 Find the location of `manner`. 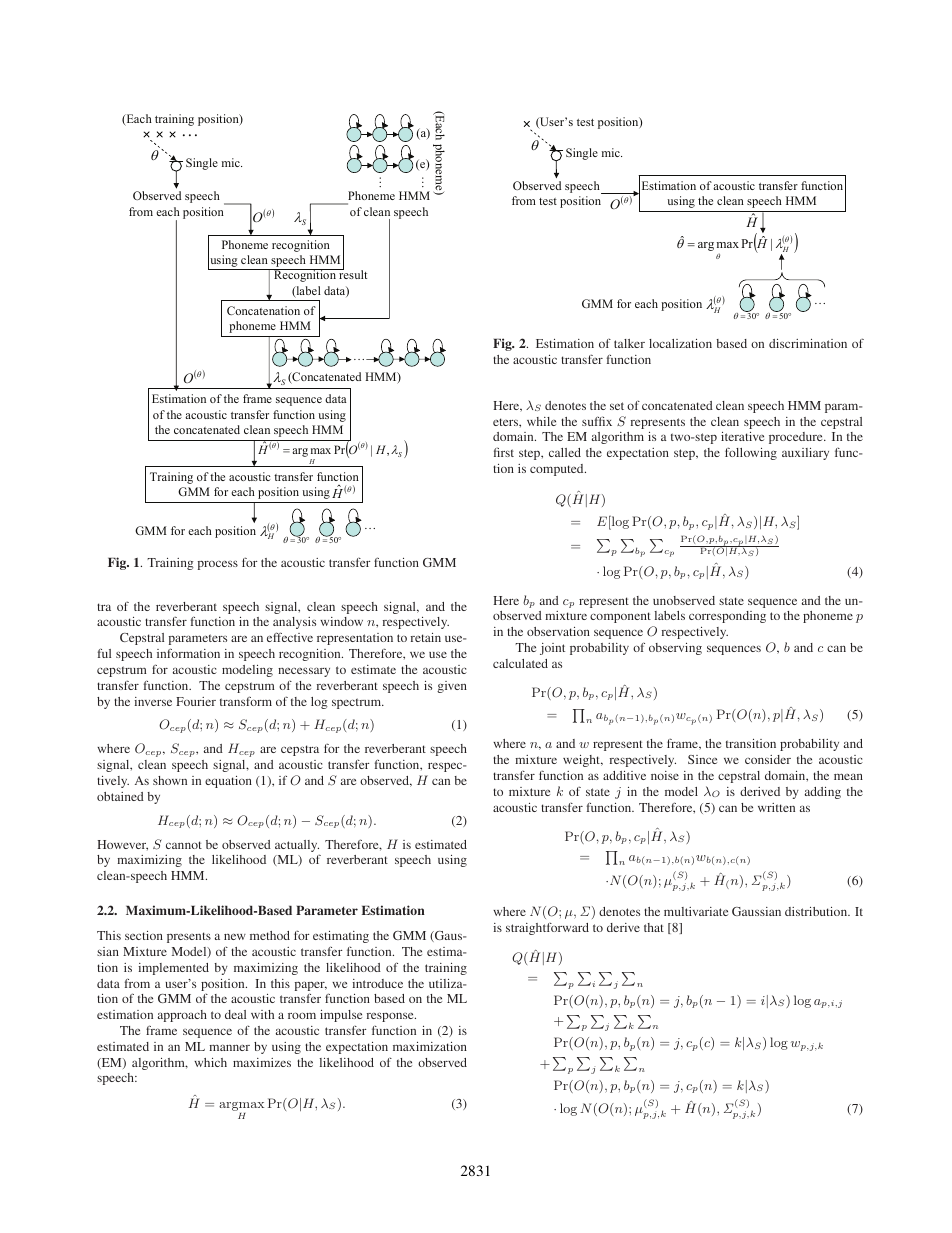

manner is located at coordinates (230, 1047).
